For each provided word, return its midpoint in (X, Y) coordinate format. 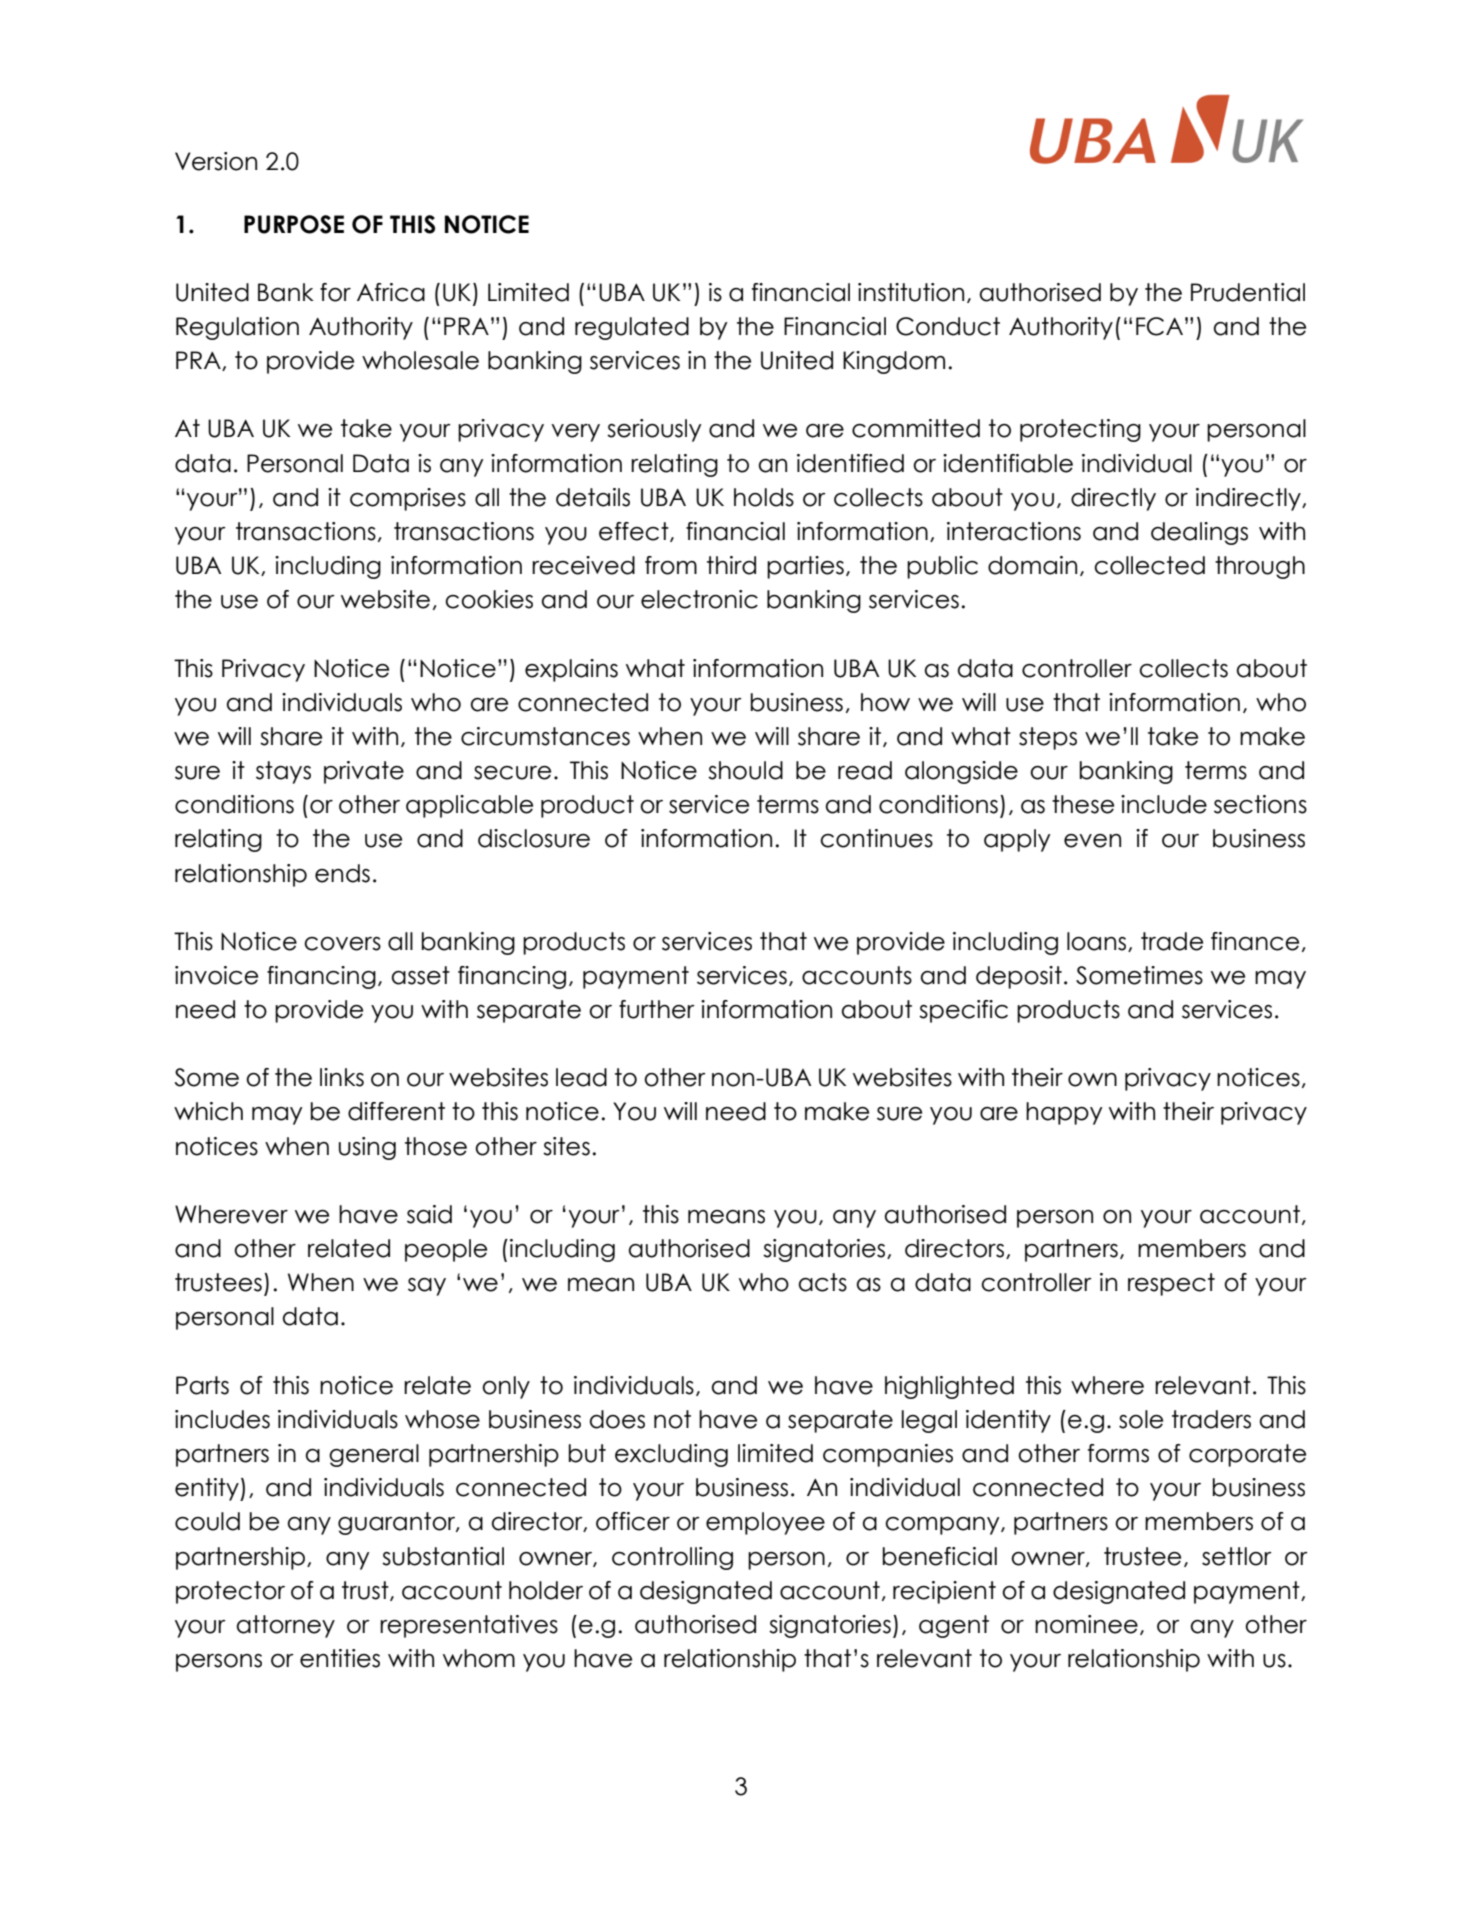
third (731, 565)
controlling (672, 1558)
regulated (632, 328)
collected (1149, 565)
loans (1098, 942)
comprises (408, 499)
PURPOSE (294, 224)
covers (342, 944)
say (427, 1287)
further (657, 1009)
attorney (286, 1626)
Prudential (1248, 292)
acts (823, 1282)
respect (1171, 1284)
